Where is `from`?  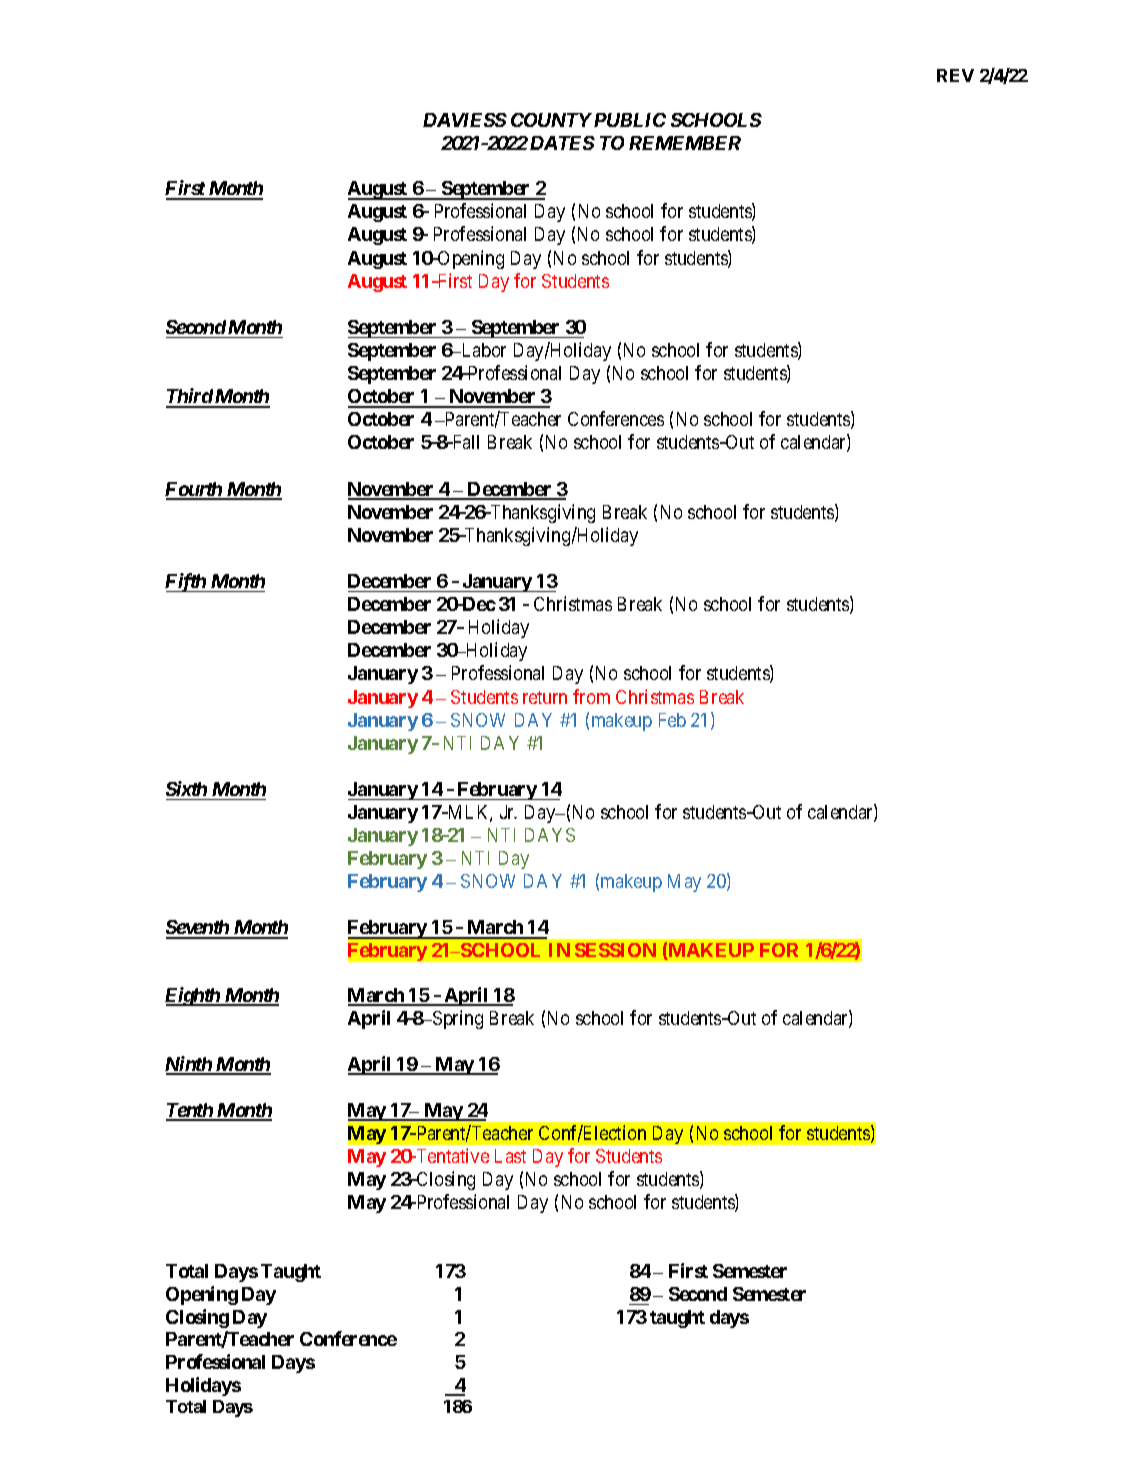
from is located at coordinates (591, 696).
